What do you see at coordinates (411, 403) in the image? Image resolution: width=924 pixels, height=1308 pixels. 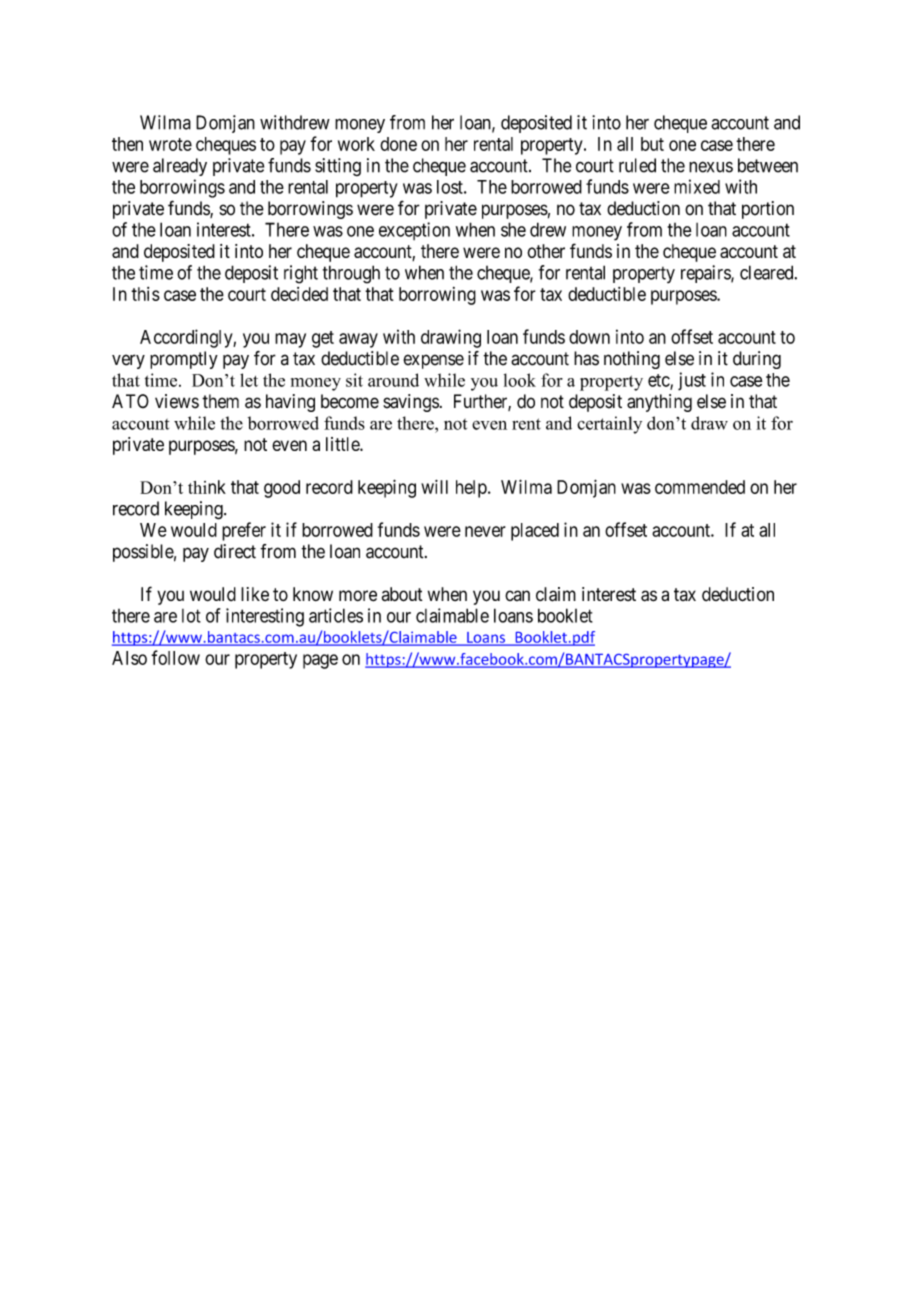 I see `savings` at bounding box center [411, 403].
